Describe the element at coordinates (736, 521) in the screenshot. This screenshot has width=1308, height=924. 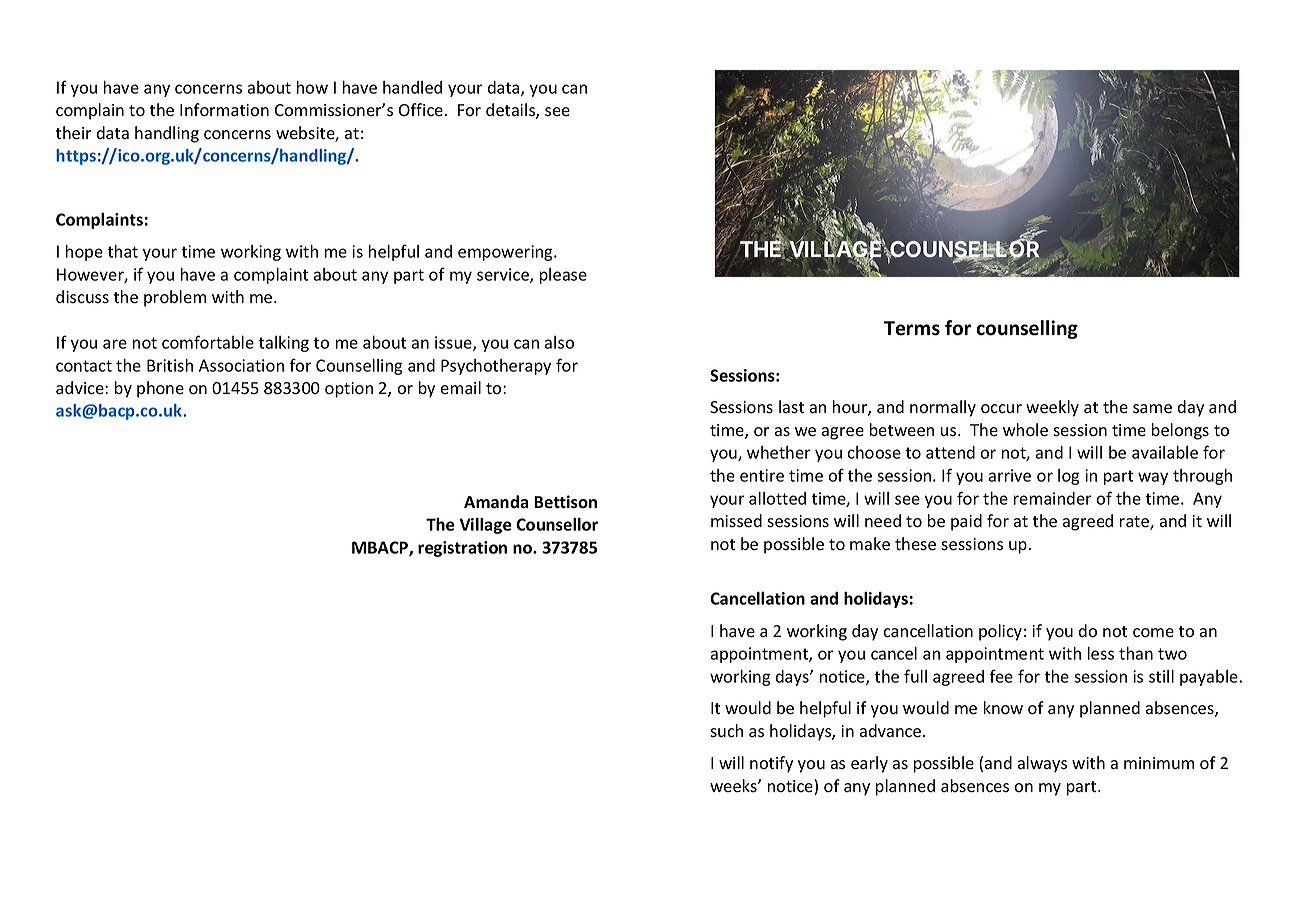
I see `missed` at that location.
